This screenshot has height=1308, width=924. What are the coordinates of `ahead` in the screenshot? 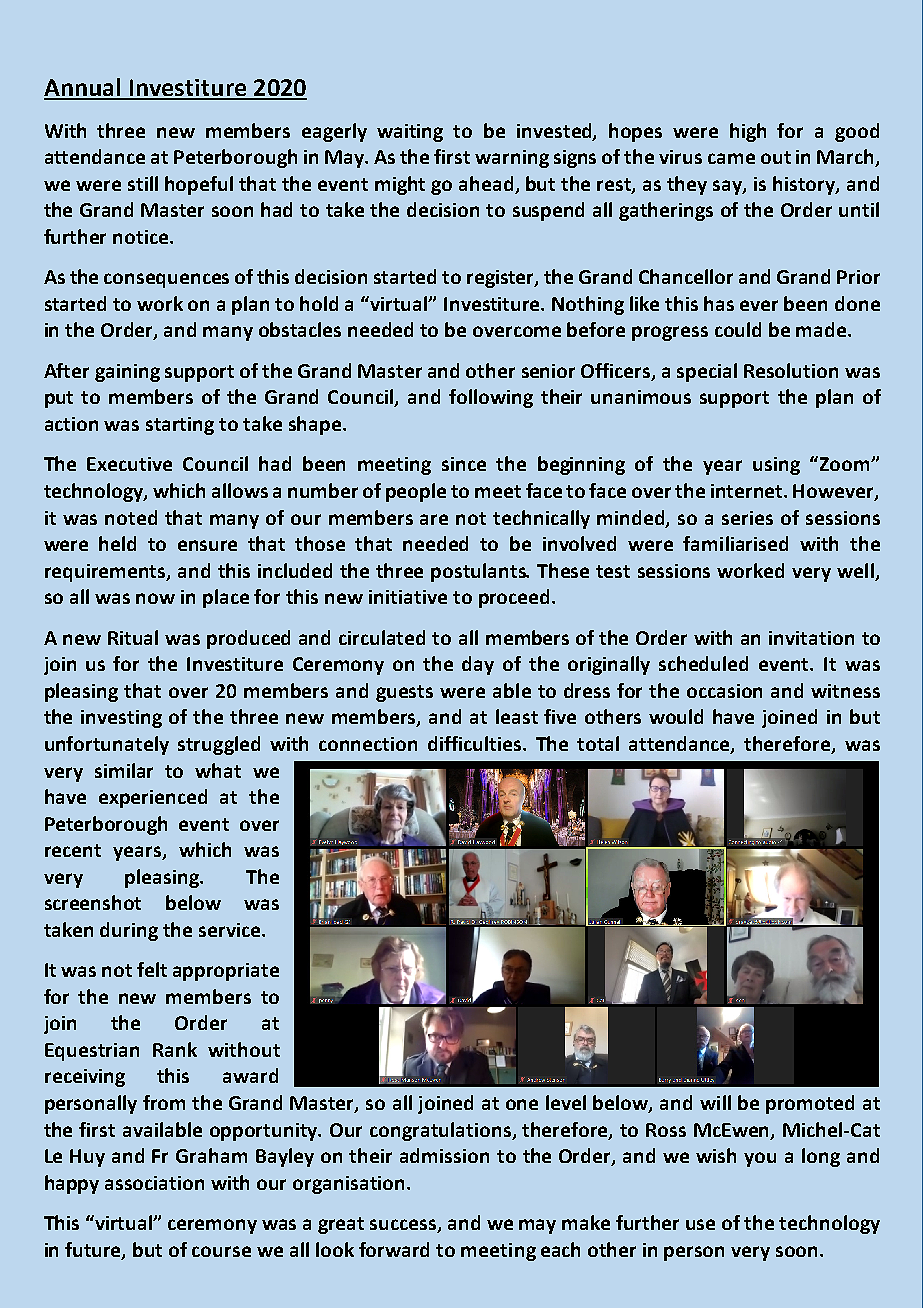 It's located at (486, 183).
